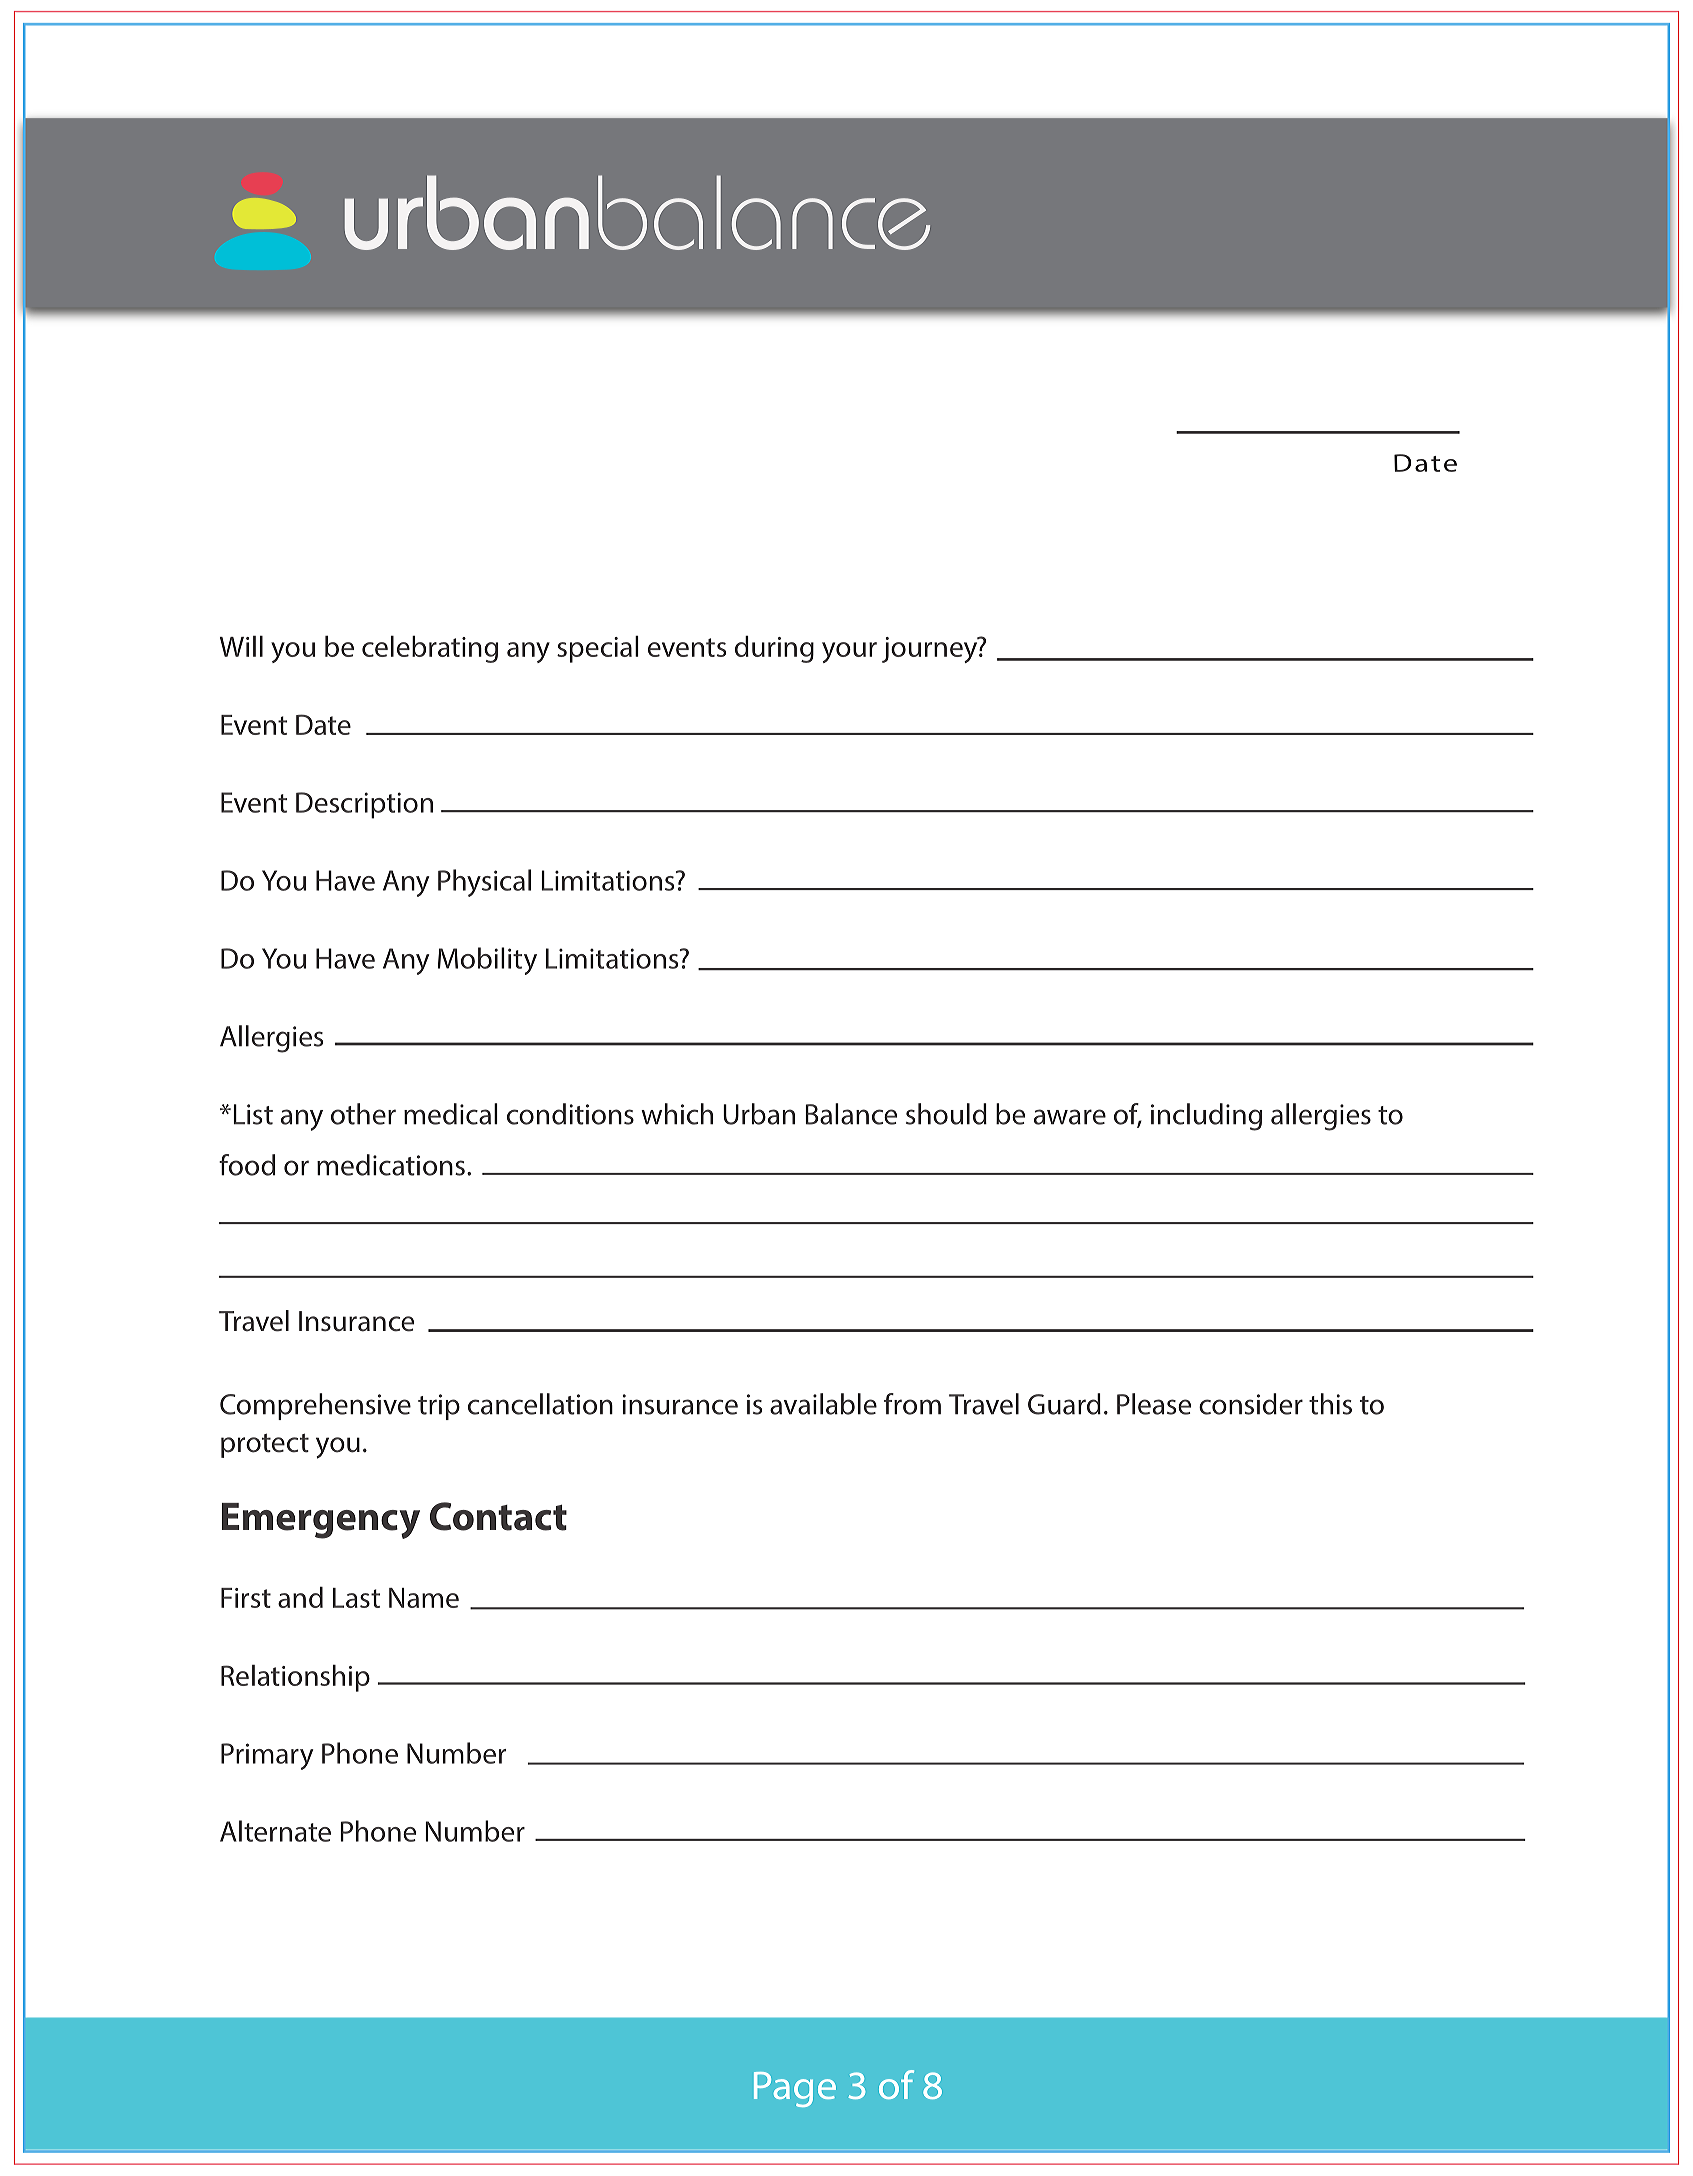  I want to click on celebrating, so click(430, 649).
